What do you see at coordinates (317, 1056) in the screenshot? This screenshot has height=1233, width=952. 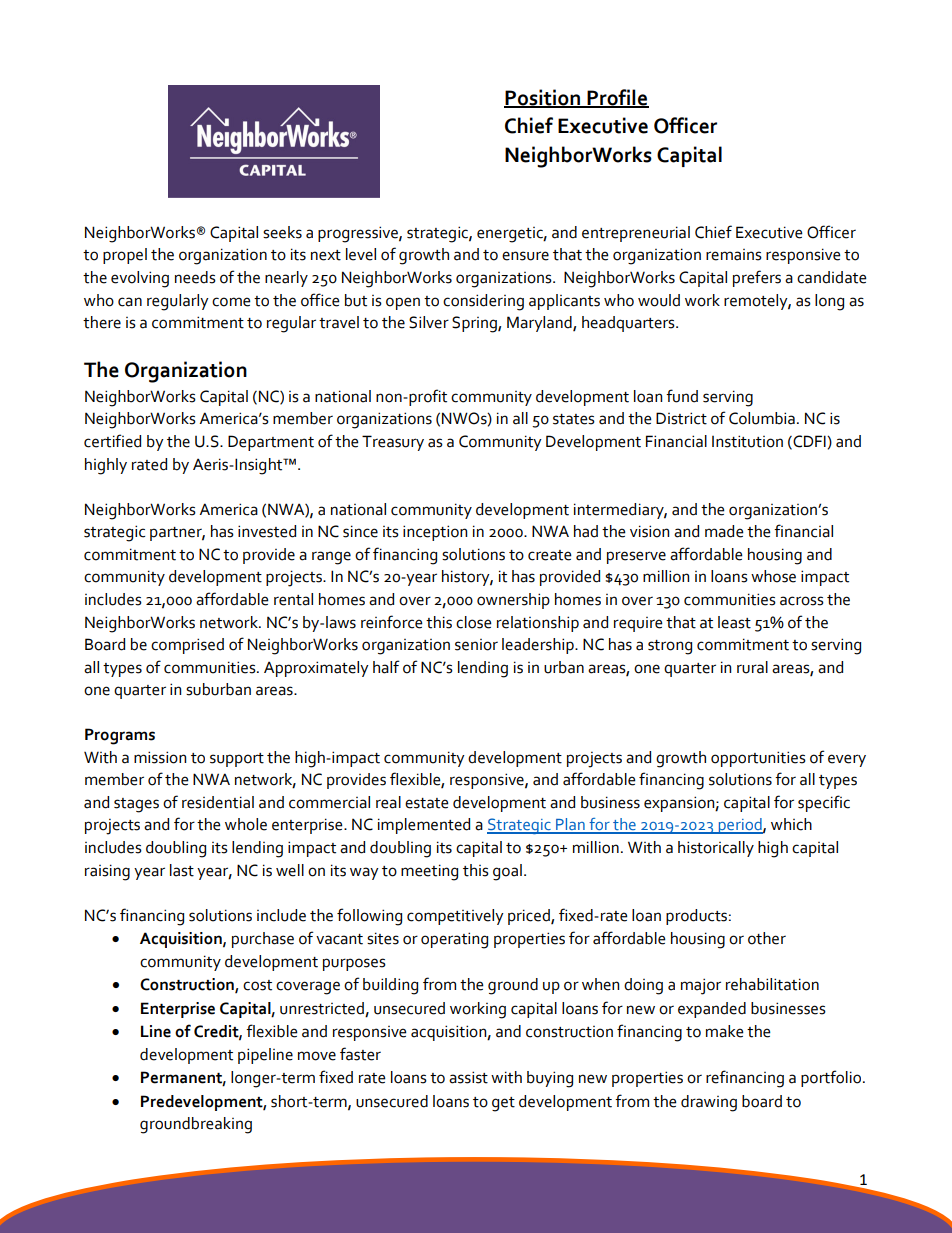 I see `move` at bounding box center [317, 1056].
